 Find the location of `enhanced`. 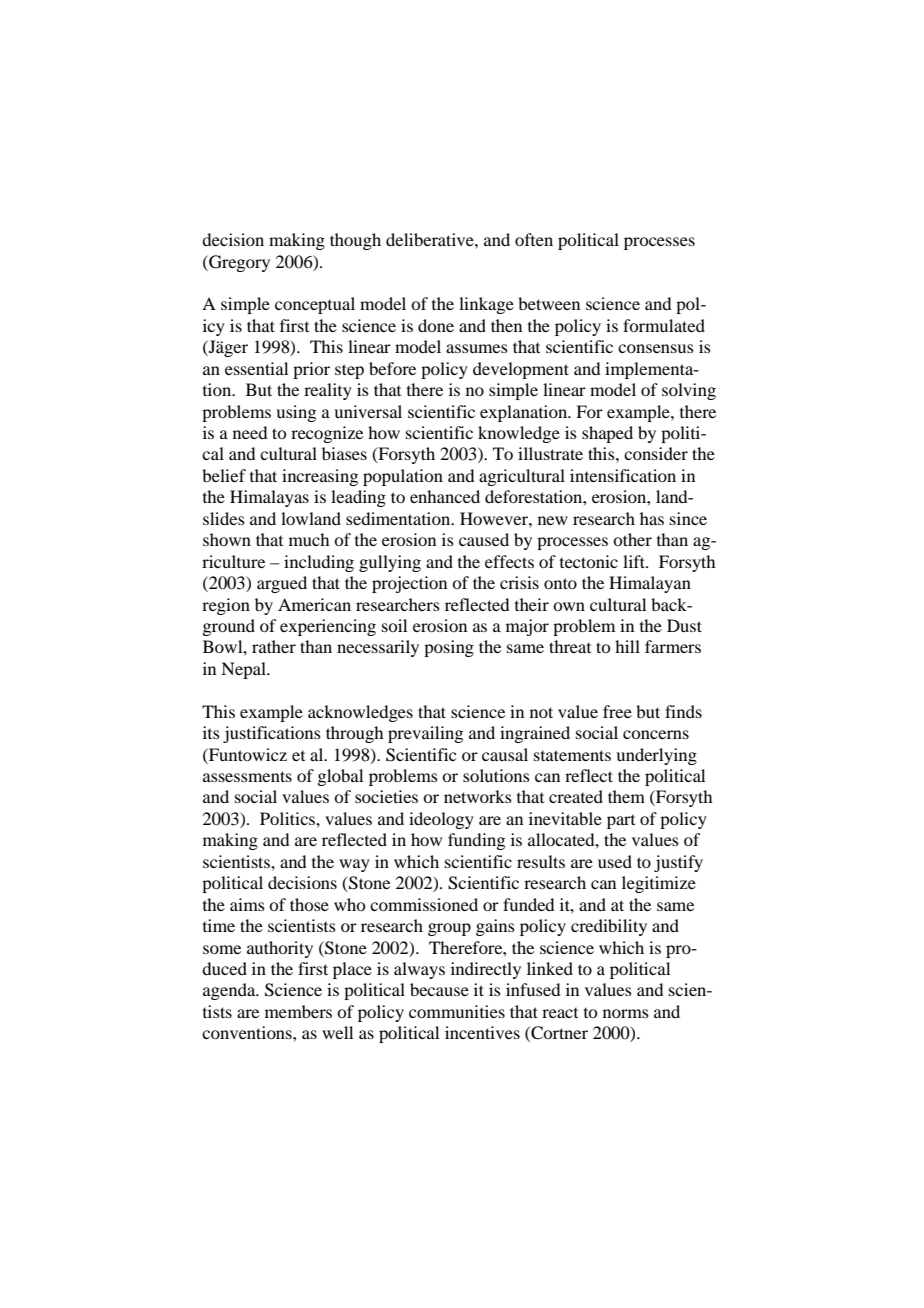

enhanced is located at coordinates (445, 496).
